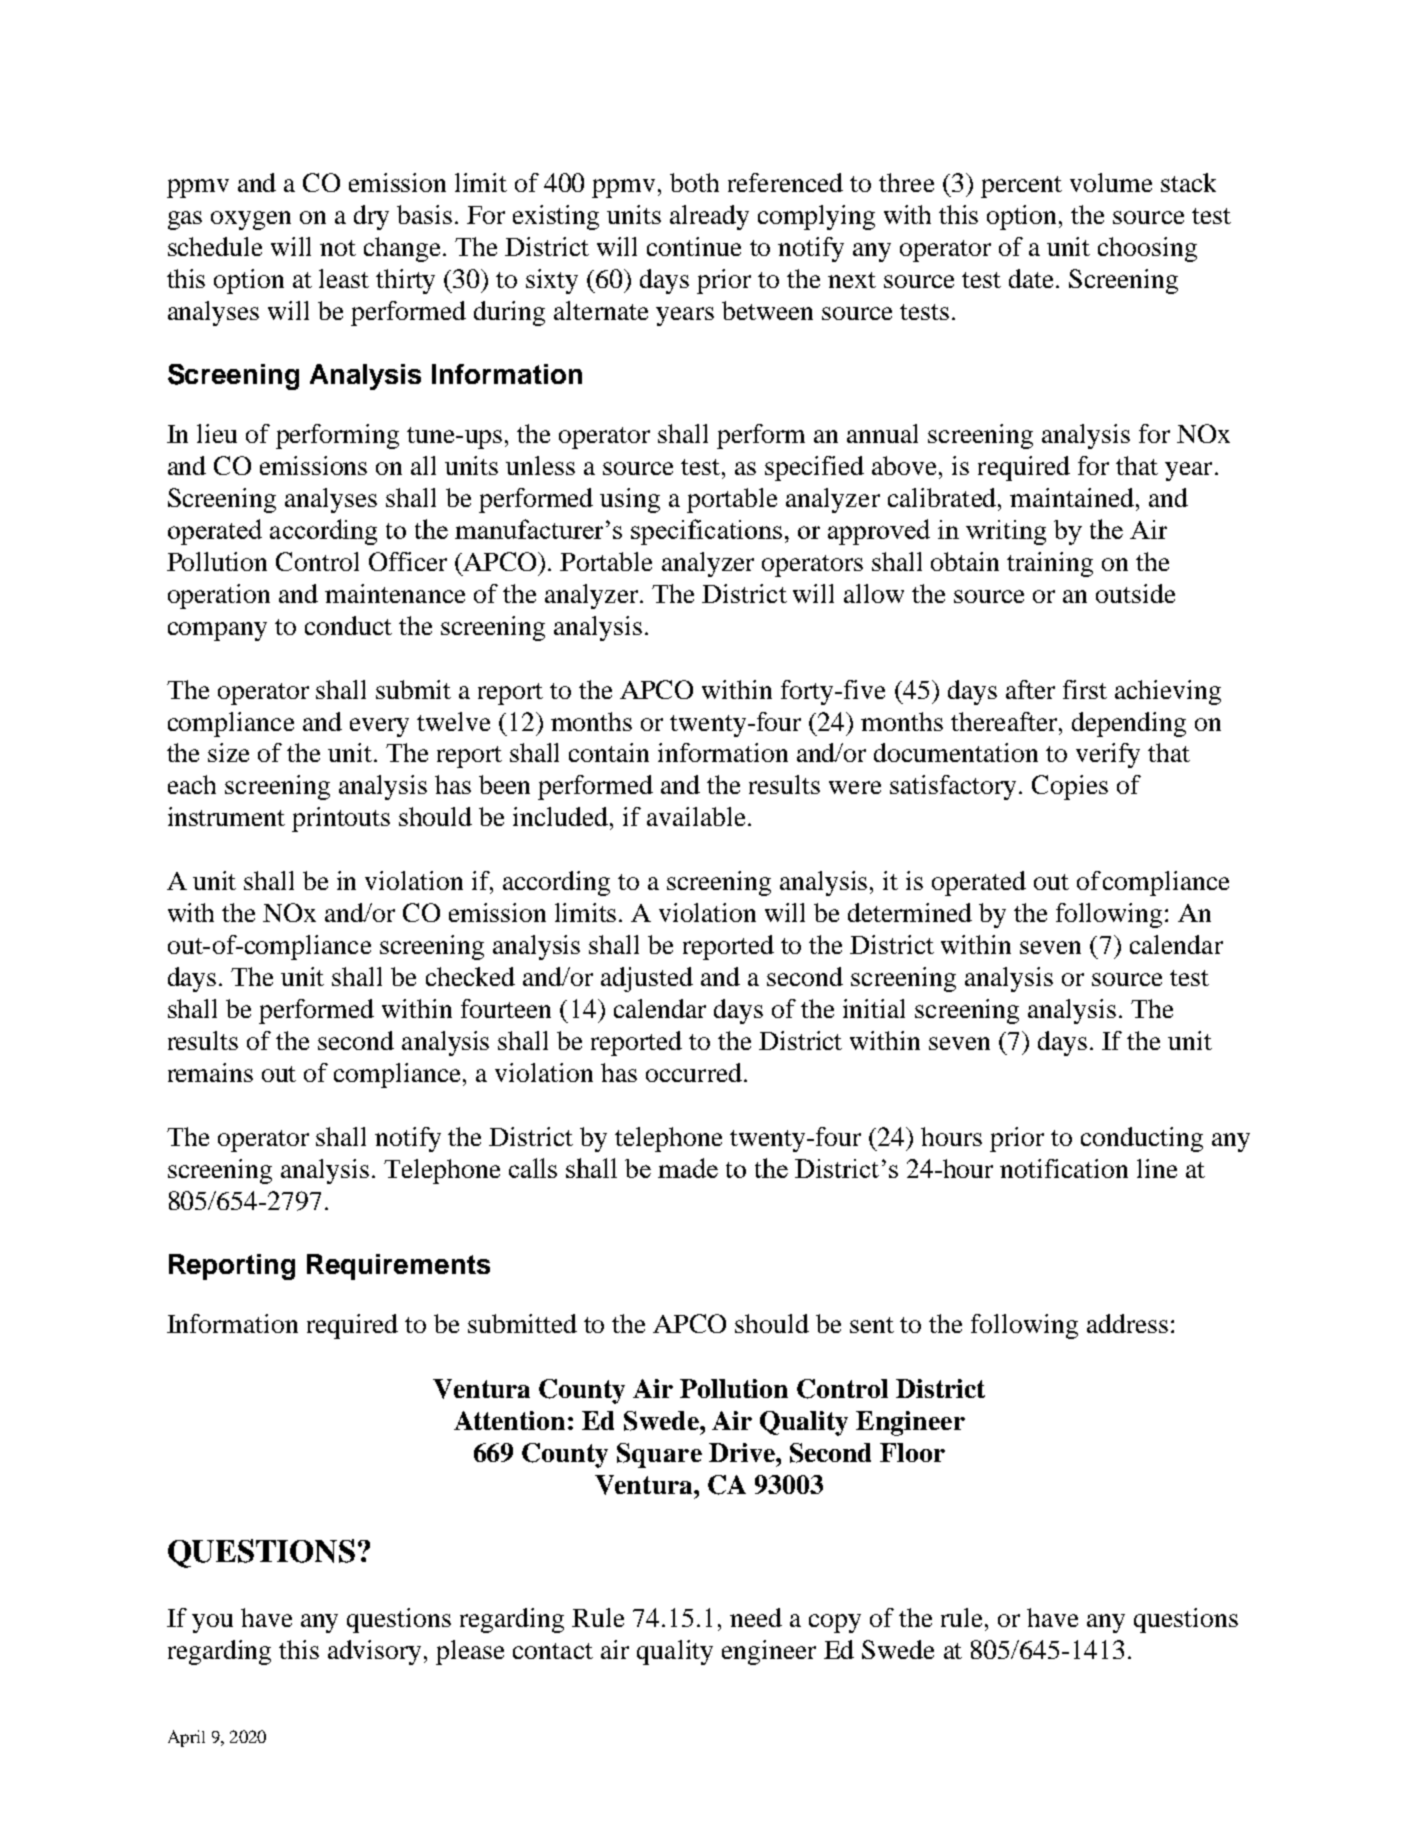 Image resolution: width=1418 pixels, height=1835 pixels. Describe the element at coordinates (251, 220) in the image. I see `oxygen` at that location.
